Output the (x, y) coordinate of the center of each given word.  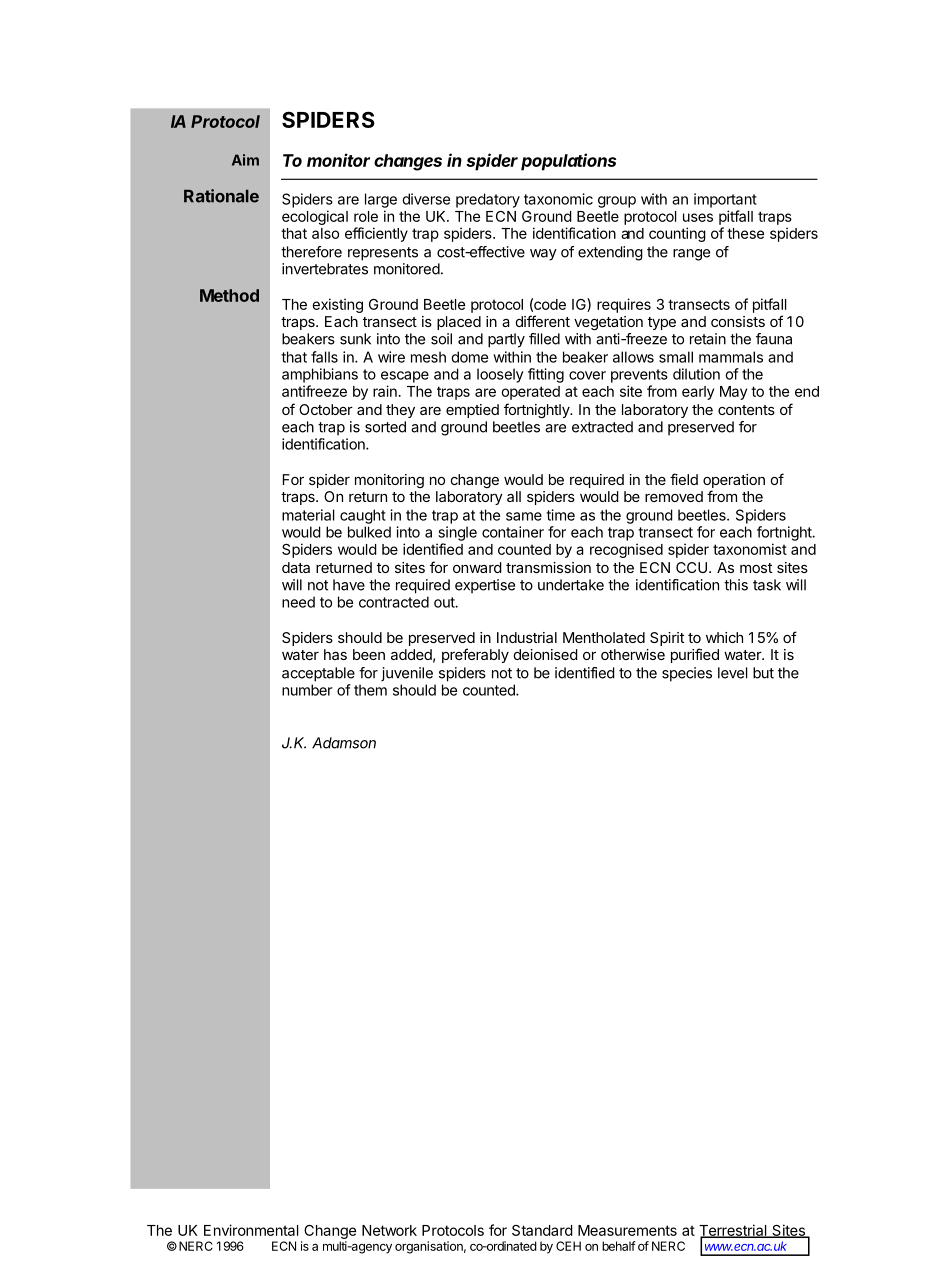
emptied (472, 411)
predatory (488, 200)
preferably (475, 655)
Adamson (344, 743)
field (684, 479)
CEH (568, 1246)
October (326, 409)
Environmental (251, 1230)
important (725, 200)
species (687, 674)
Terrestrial (734, 1231)
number (307, 690)
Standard (542, 1230)
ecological (315, 217)
